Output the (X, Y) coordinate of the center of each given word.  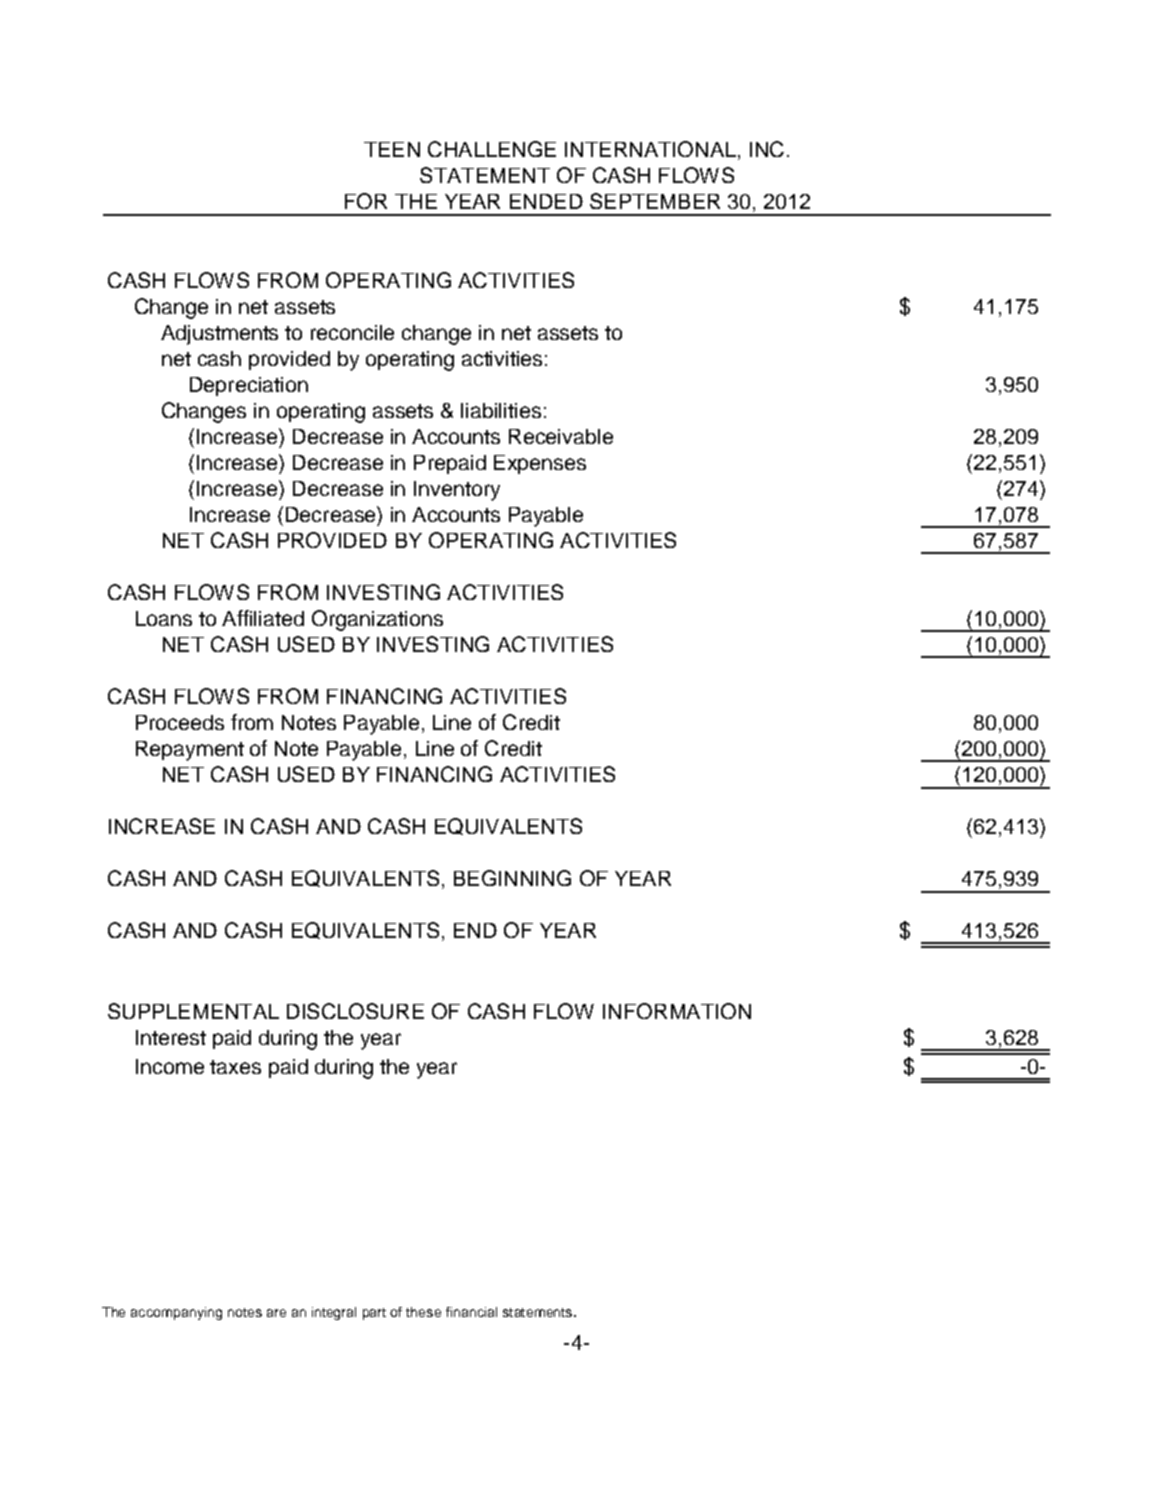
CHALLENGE (492, 149)
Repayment (190, 751)
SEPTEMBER (655, 201)
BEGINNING (512, 878)
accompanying (176, 1313)
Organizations (377, 620)
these (423, 1312)
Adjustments (219, 335)
